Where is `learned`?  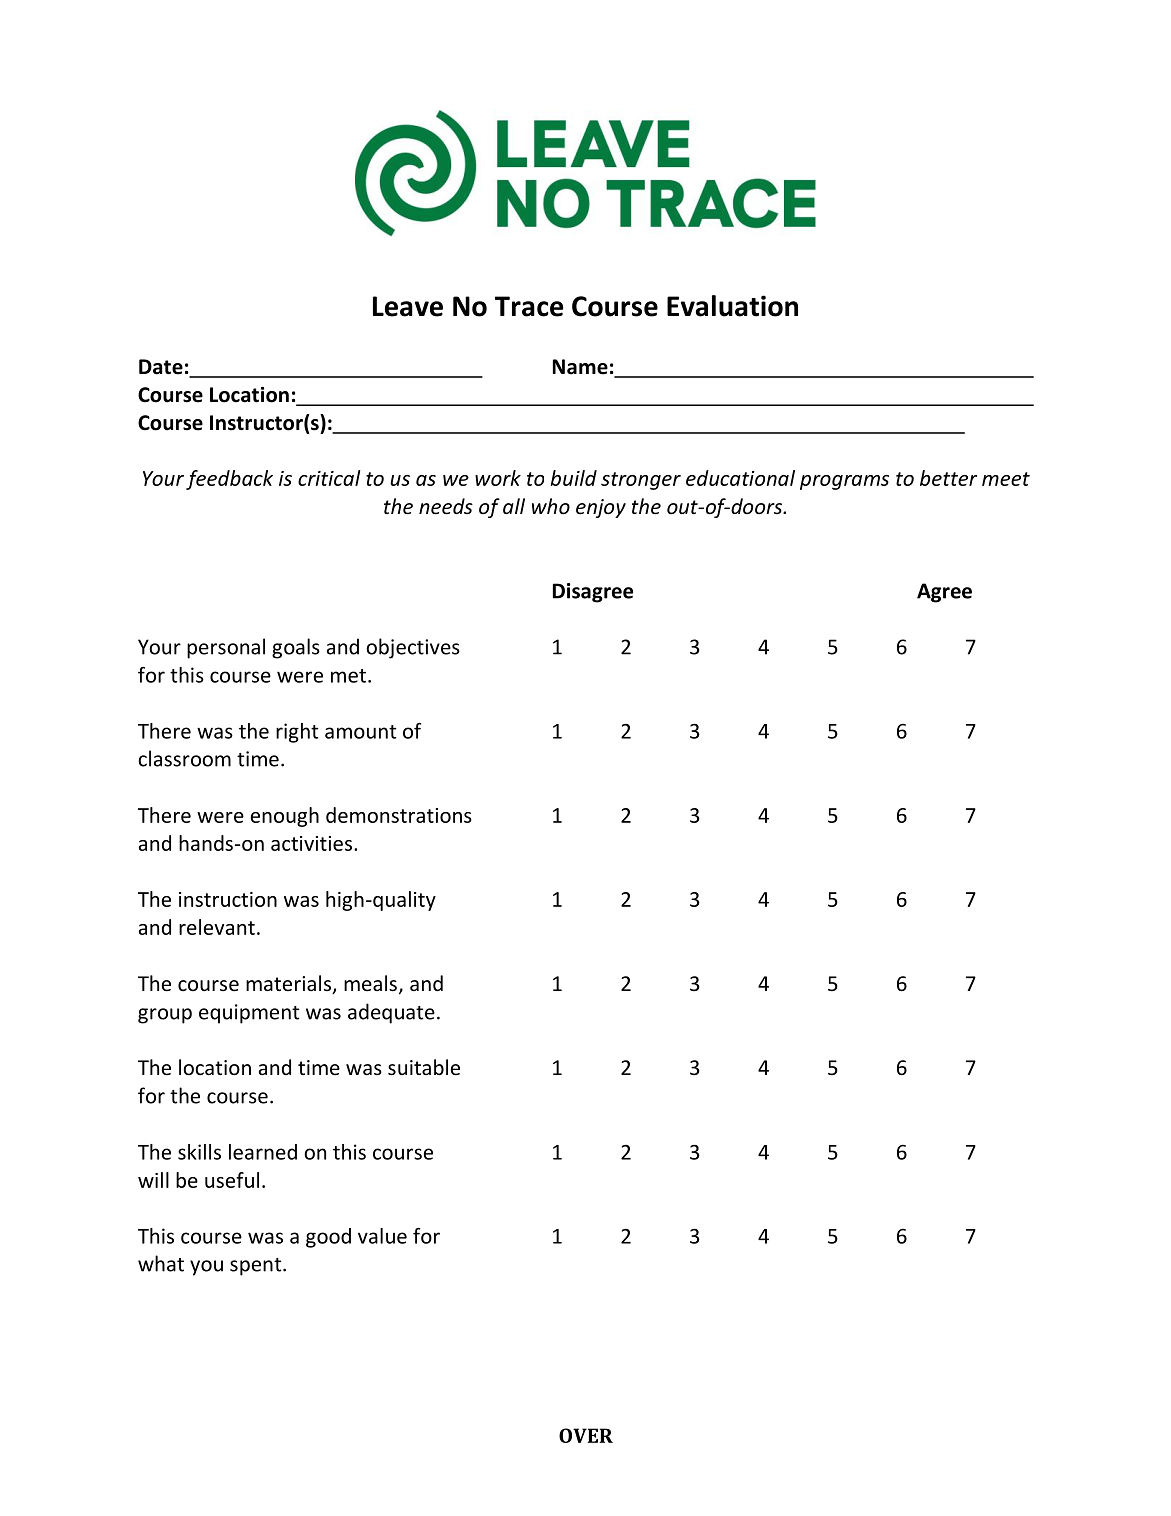 learned is located at coordinates (263, 1152).
